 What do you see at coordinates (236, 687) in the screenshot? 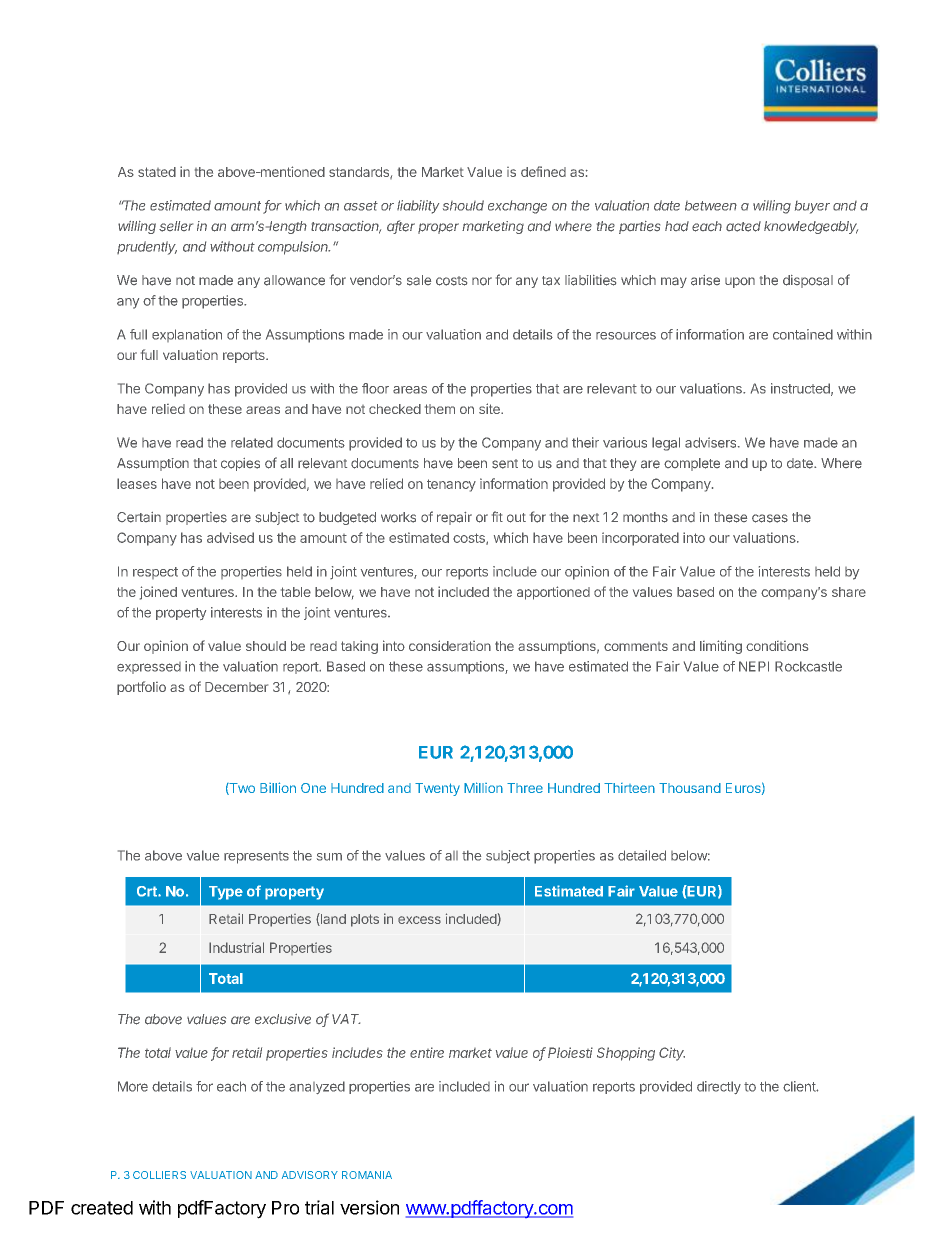
I see `December` at bounding box center [236, 687].
